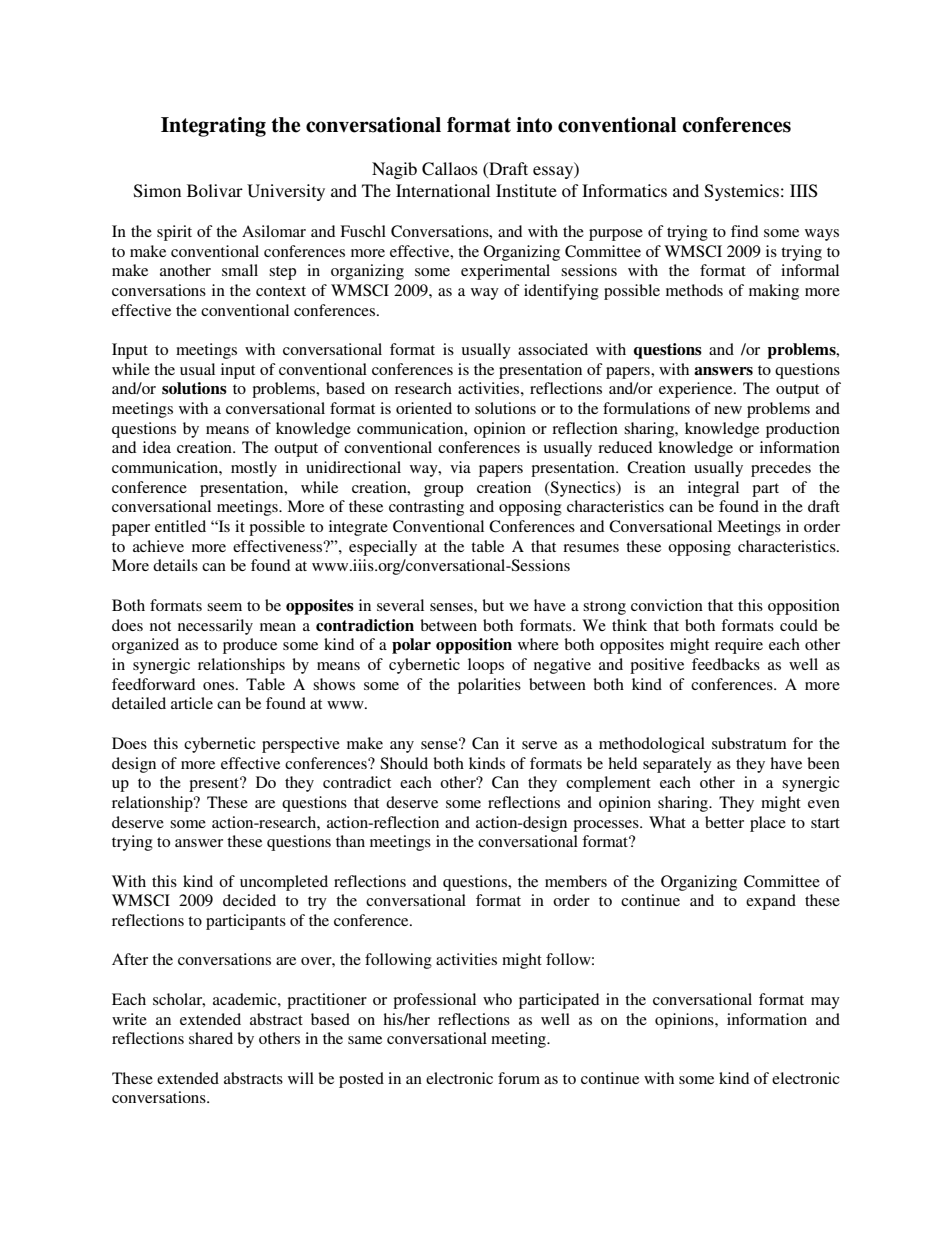 Image resolution: width=952 pixels, height=1233 pixels. Describe the element at coordinates (697, 390) in the screenshot. I see `experience` at that location.
